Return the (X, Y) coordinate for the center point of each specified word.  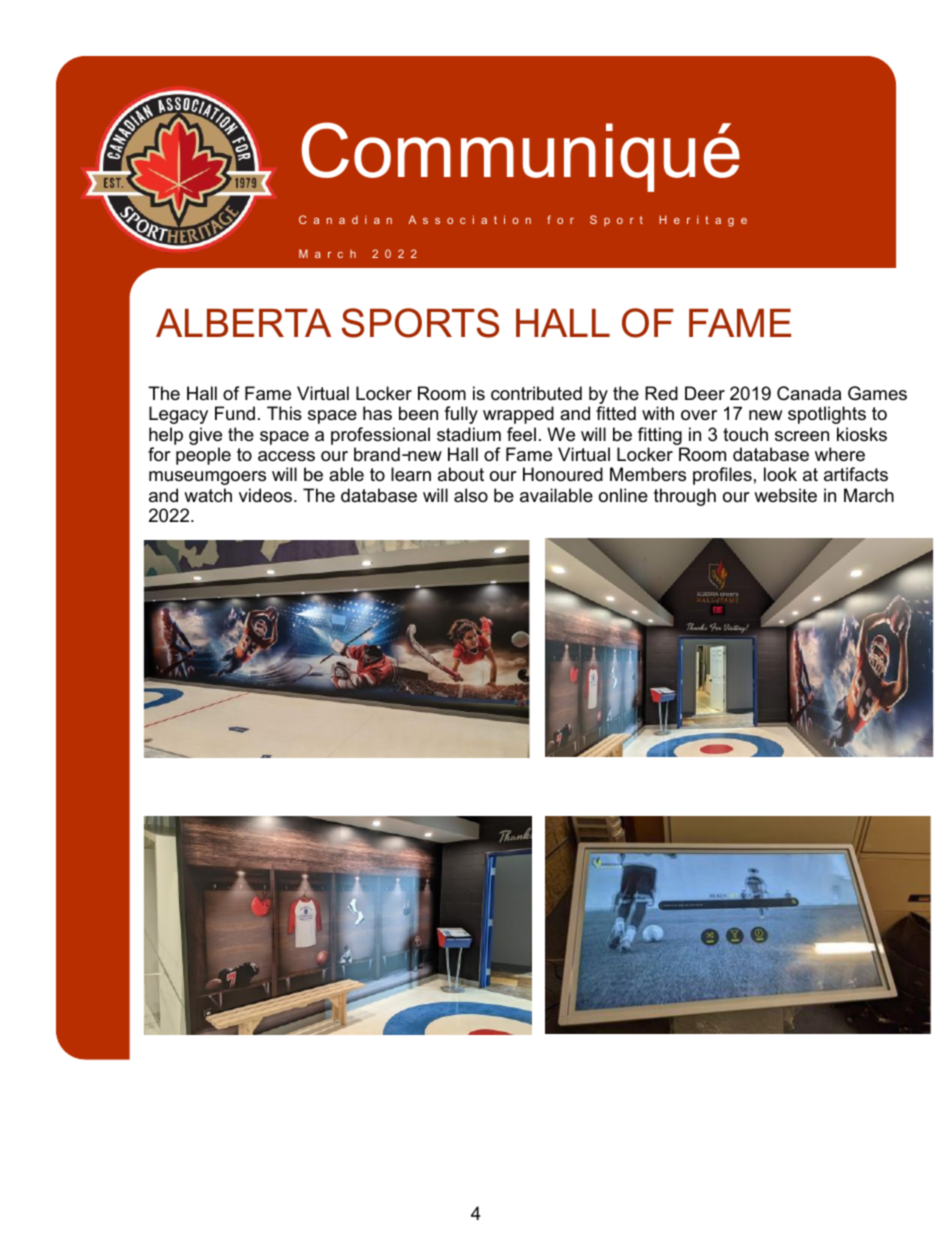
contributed (536, 393)
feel (521, 434)
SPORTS (420, 323)
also (471, 495)
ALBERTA (243, 323)
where (840, 454)
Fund (235, 413)
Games (877, 393)
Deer (705, 393)
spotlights (827, 415)
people (203, 456)
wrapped (518, 415)
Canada (809, 393)
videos (267, 495)
